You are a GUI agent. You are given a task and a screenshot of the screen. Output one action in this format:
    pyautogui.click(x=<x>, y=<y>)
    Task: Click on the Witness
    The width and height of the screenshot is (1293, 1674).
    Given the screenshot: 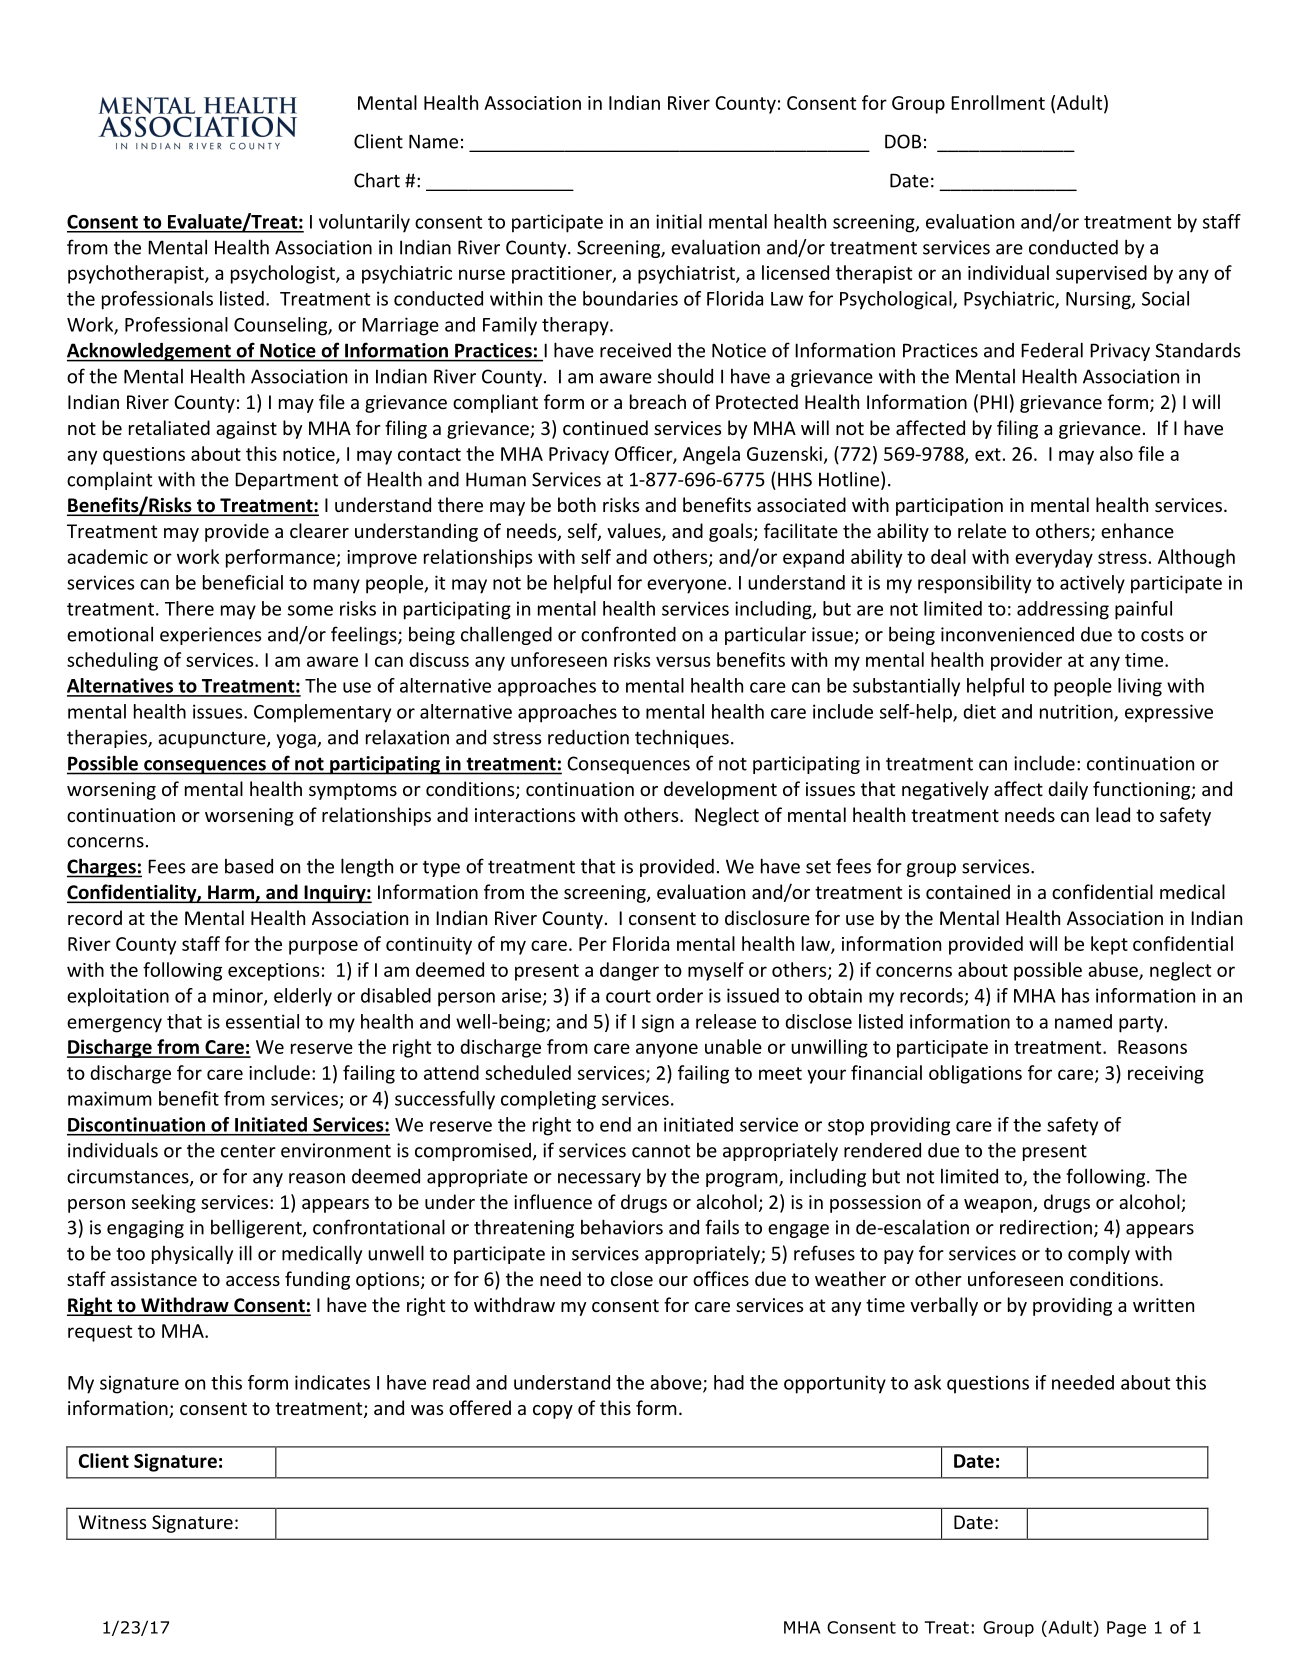 What is the action you would take?
    pyautogui.click(x=112, y=1522)
